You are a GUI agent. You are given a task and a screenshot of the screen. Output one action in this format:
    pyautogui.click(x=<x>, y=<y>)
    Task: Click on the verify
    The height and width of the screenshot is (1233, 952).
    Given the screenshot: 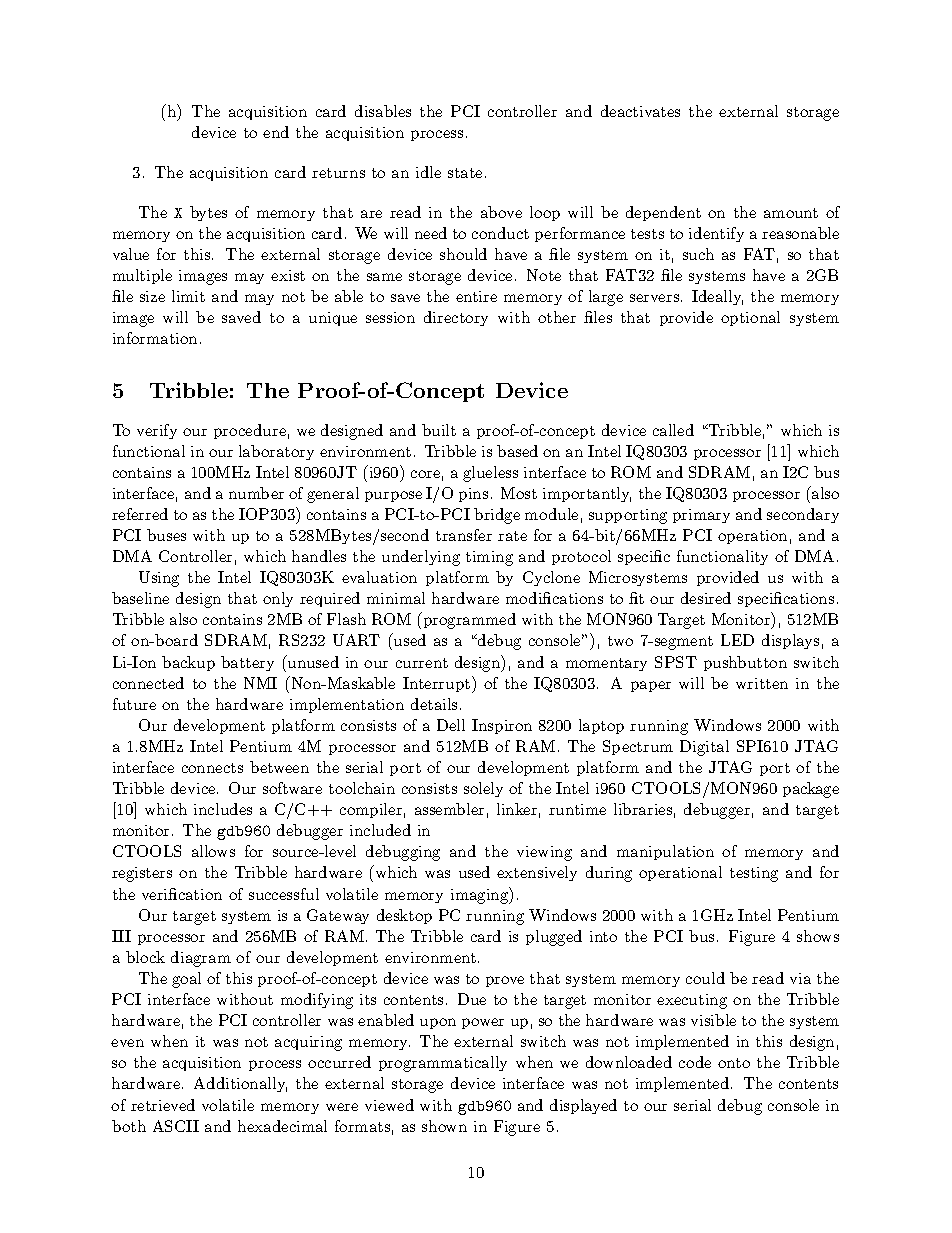 What is the action you would take?
    pyautogui.click(x=157, y=431)
